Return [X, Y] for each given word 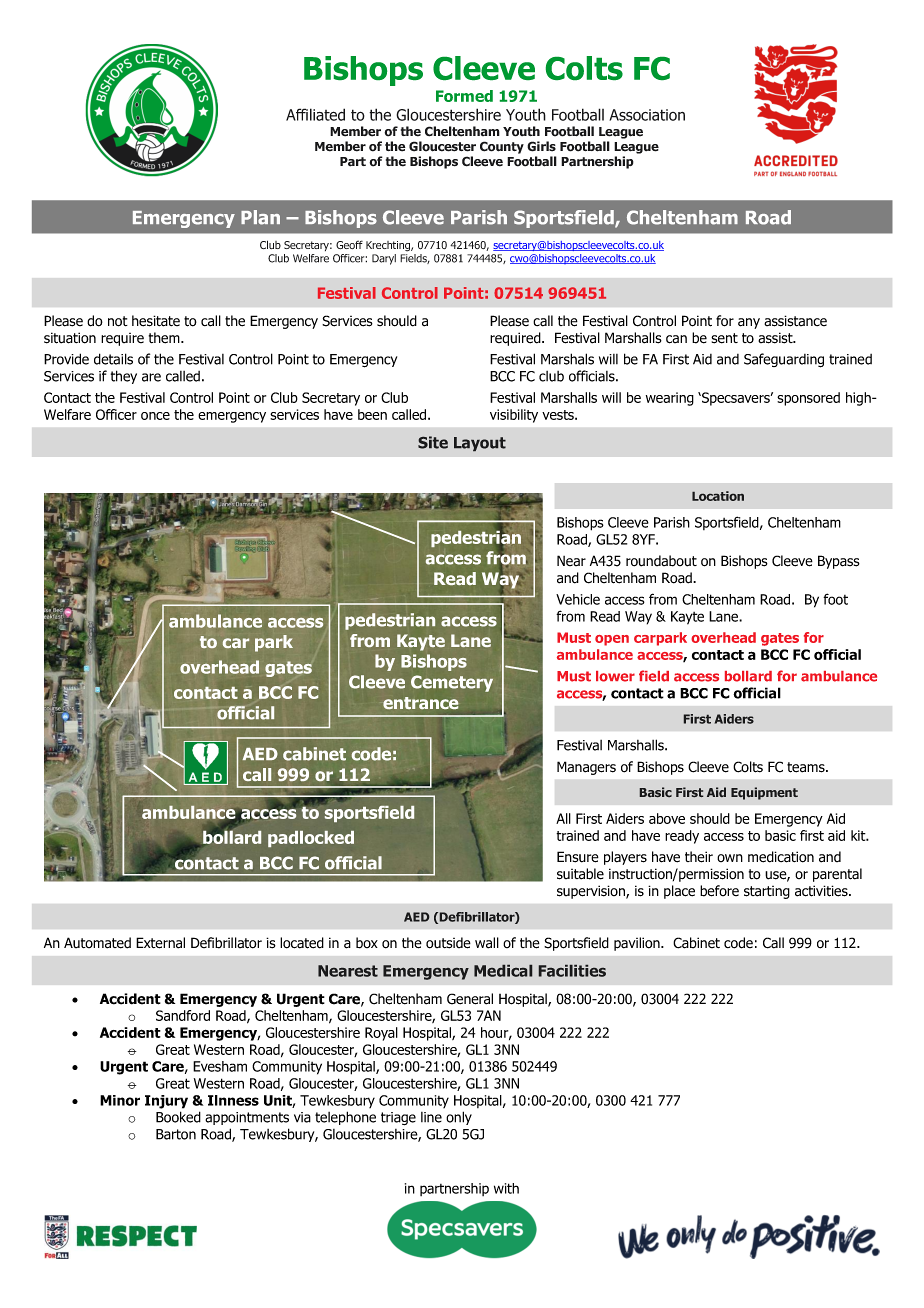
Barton [176, 1134]
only [459, 1118]
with [506, 1188]
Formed [464, 96]
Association [647, 115]
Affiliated [315, 114]
